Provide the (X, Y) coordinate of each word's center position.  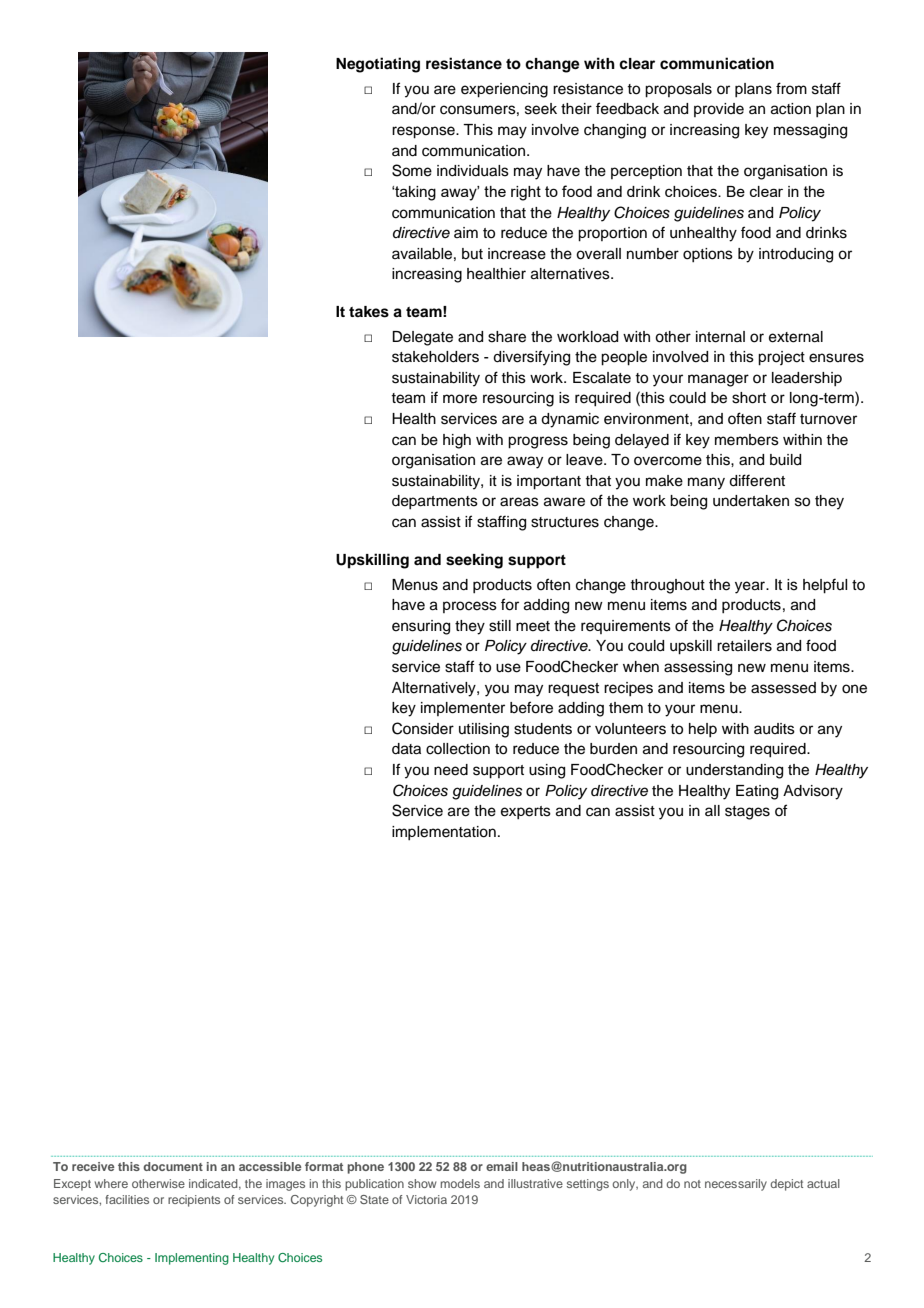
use (508, 668)
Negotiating (378, 65)
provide (719, 110)
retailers (744, 646)
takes (369, 312)
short (749, 398)
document (173, 1166)
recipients (194, 1201)
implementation (444, 833)
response (424, 132)
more (460, 399)
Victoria (426, 1199)
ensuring (421, 627)
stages (747, 813)
